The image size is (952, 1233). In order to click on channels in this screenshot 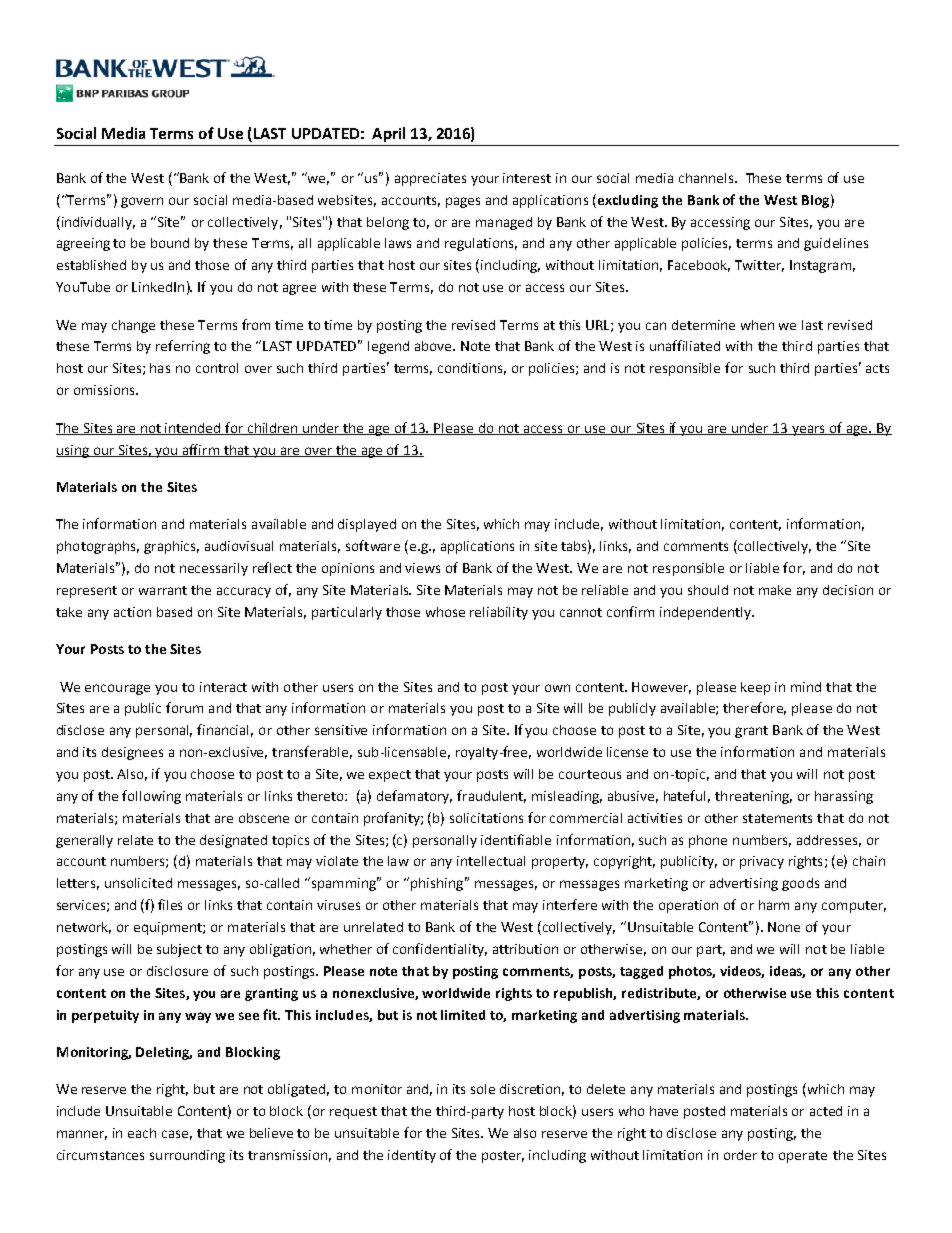, I will do `click(707, 178)`.
